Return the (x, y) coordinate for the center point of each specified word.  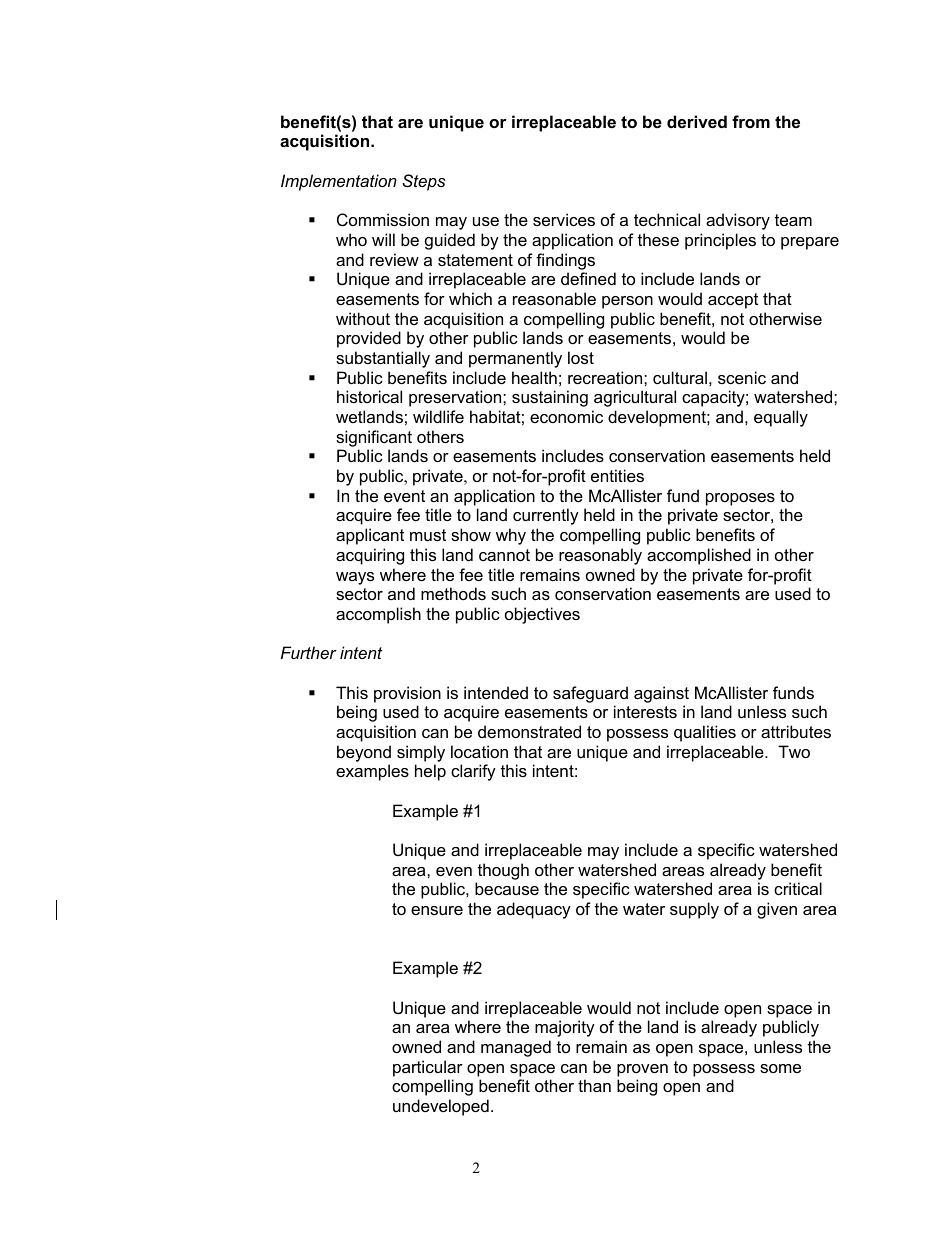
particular (428, 1068)
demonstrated (529, 731)
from (751, 121)
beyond (364, 753)
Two (794, 751)
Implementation (339, 182)
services (564, 219)
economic (566, 416)
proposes (740, 499)
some (780, 1068)
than (594, 1085)
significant (374, 438)
